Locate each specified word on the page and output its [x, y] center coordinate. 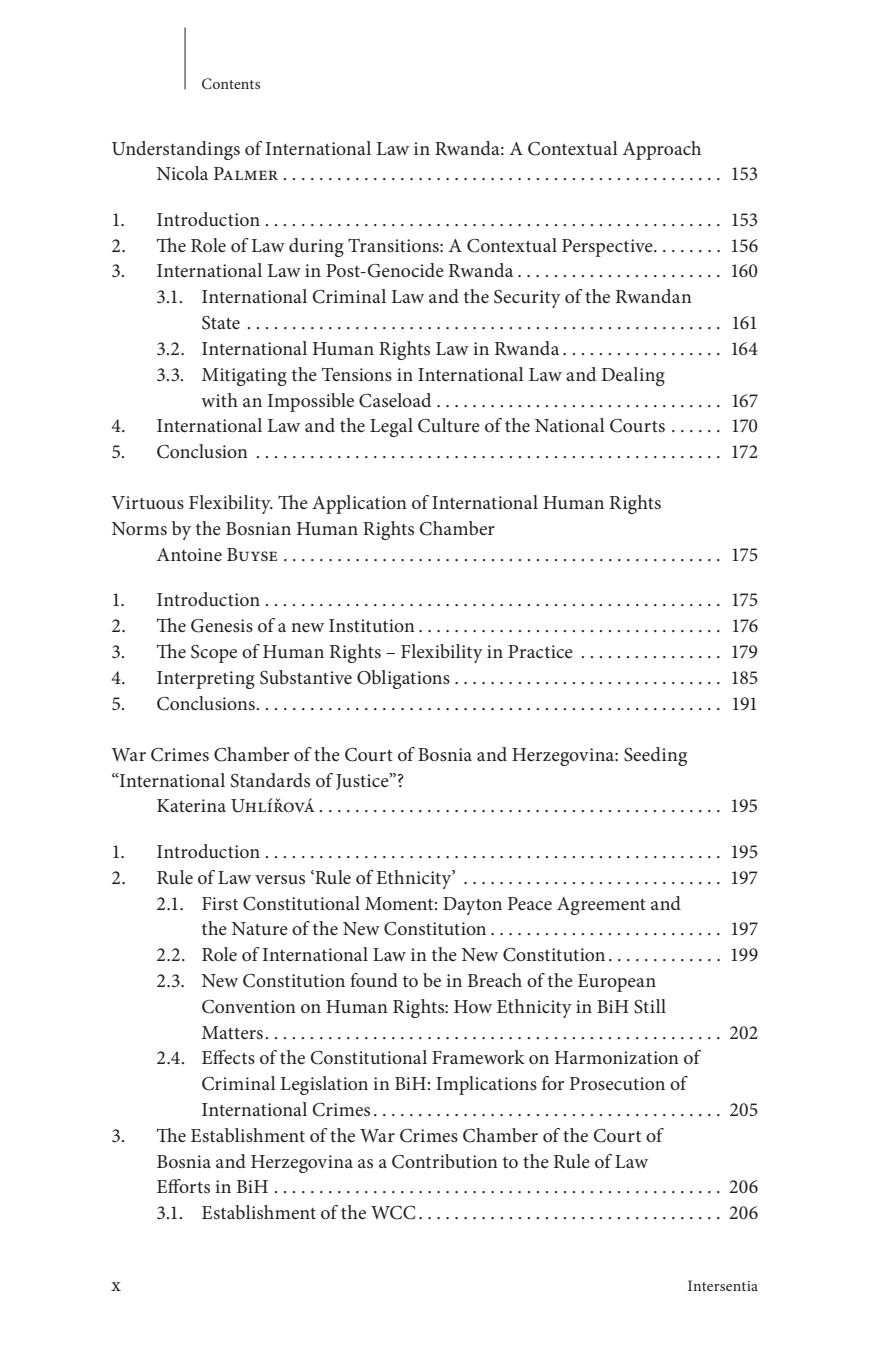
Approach [662, 150]
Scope [214, 654]
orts [193, 1187]
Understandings [176, 150]
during [316, 247]
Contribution [445, 1161]
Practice [540, 652]
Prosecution [617, 1084]
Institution [372, 626]
